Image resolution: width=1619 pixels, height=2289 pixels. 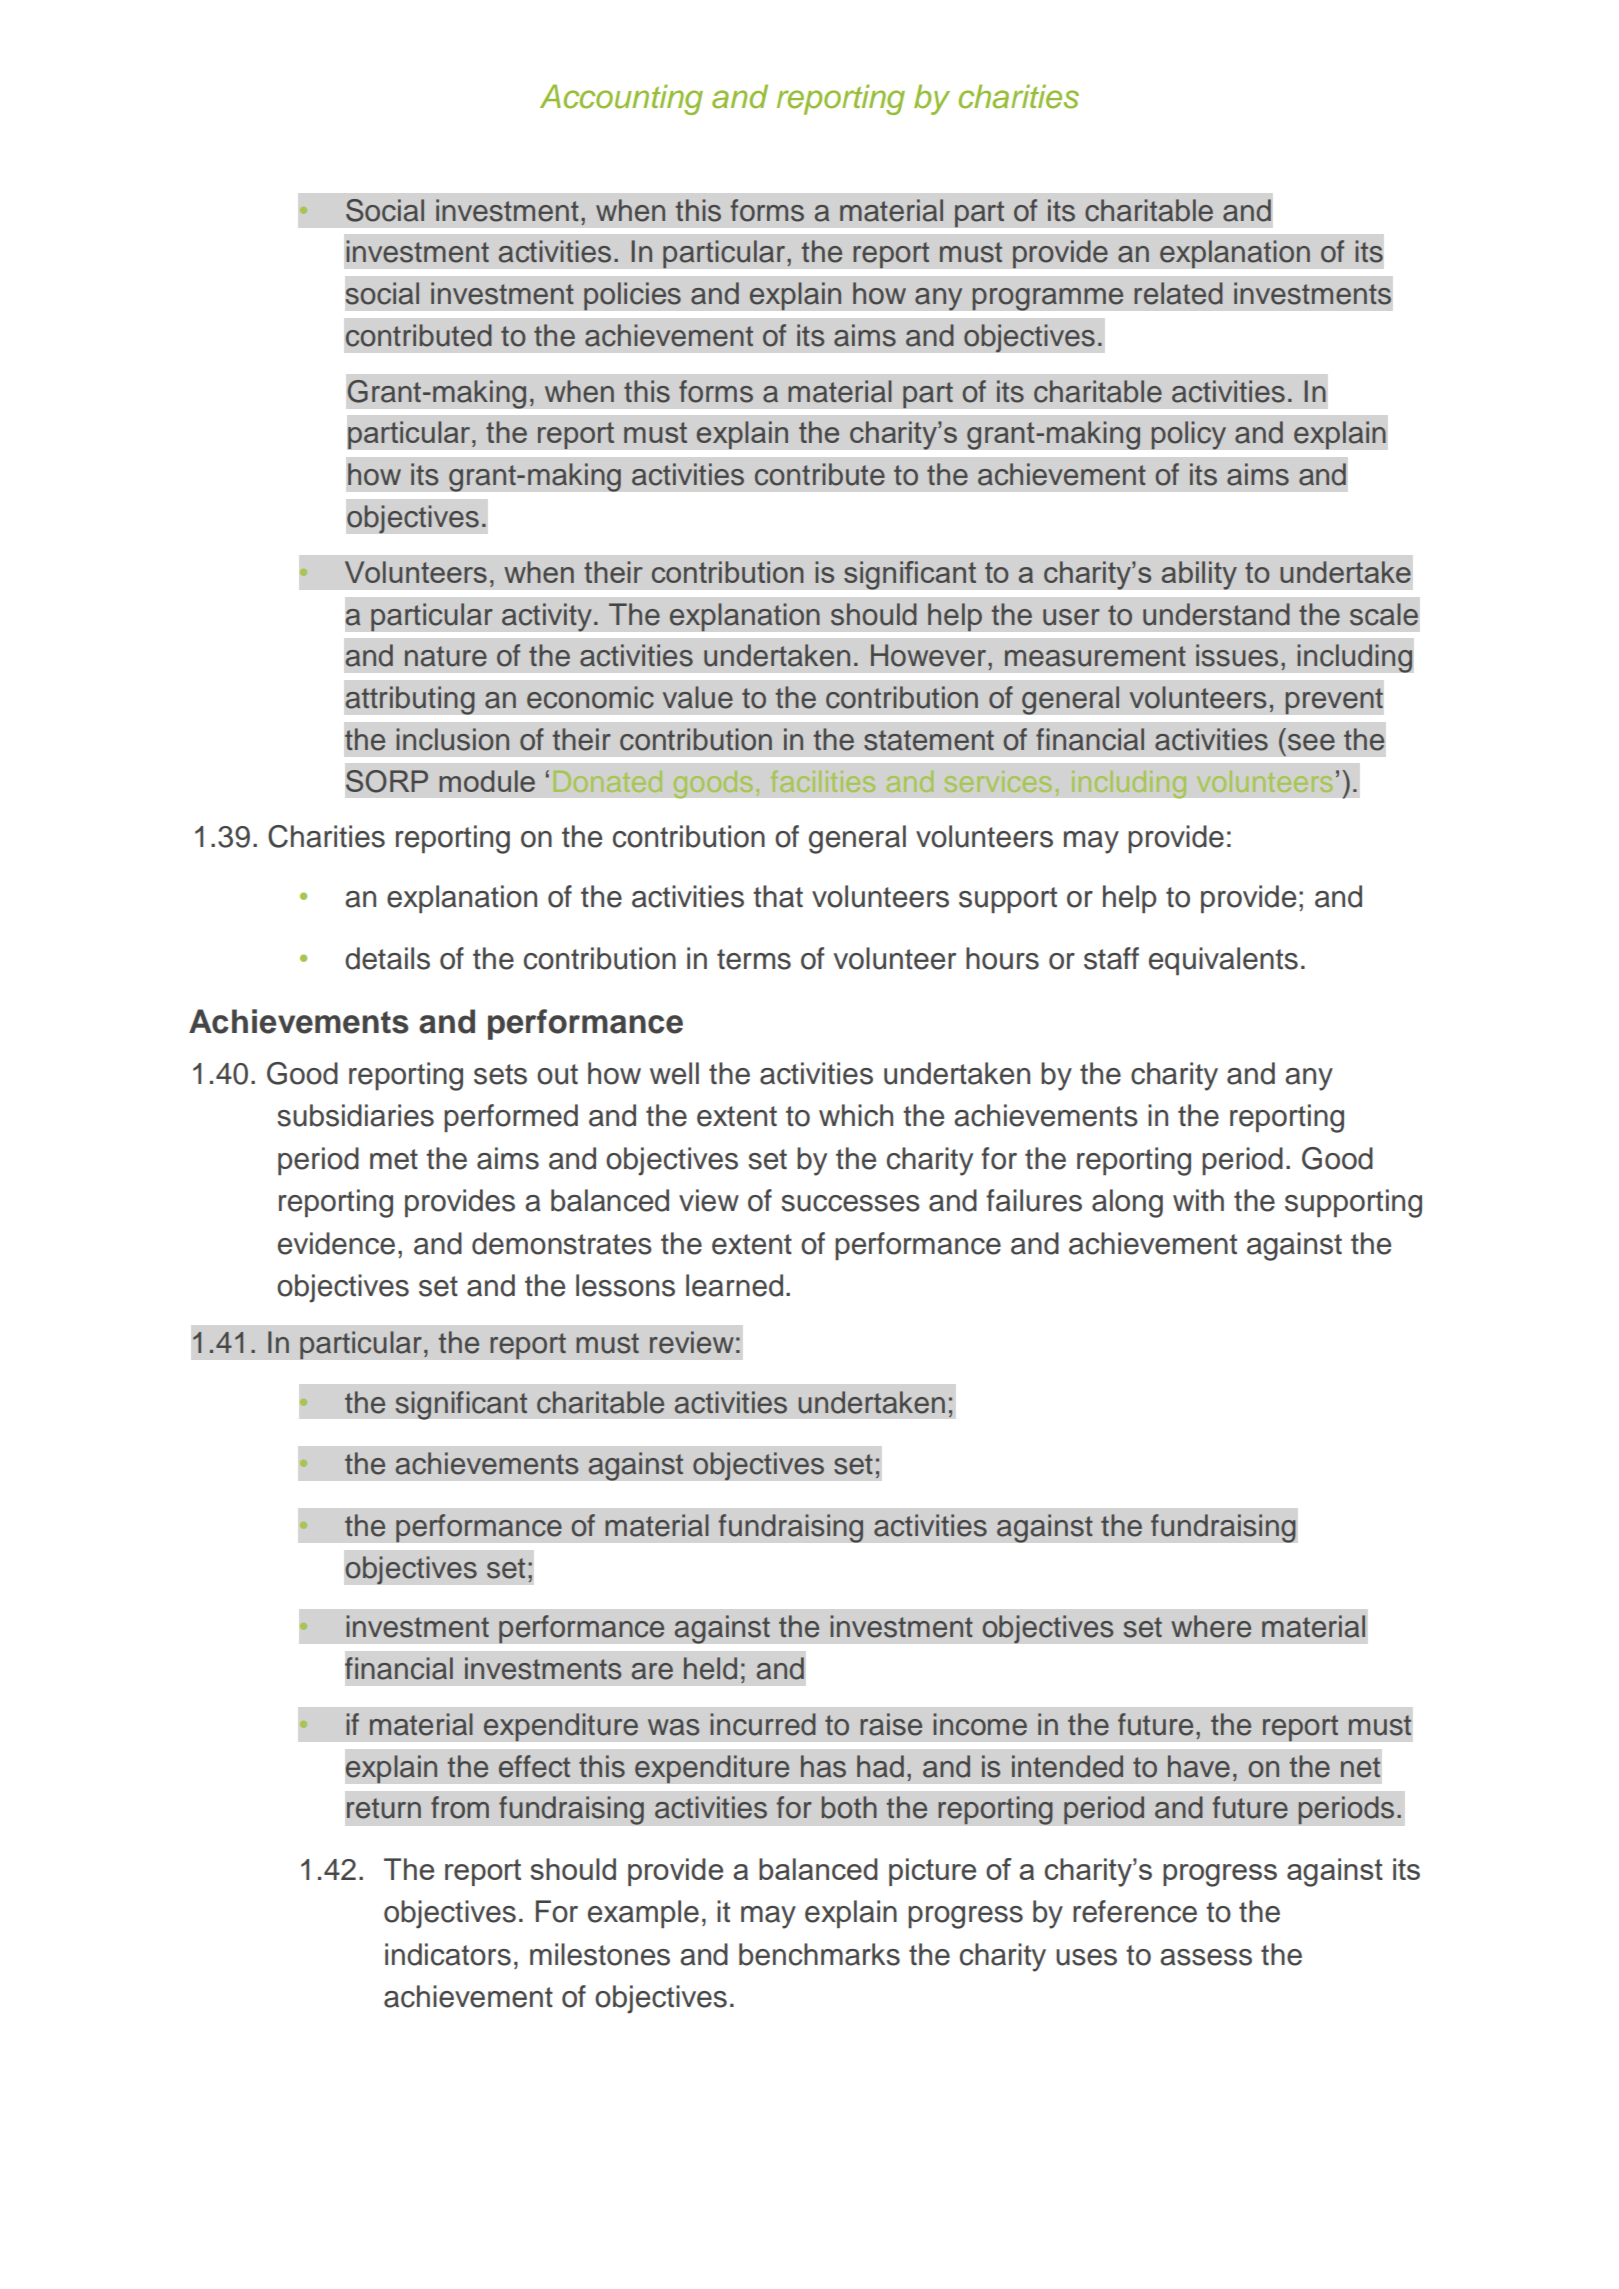 I want to click on lessons, so click(x=625, y=1285).
